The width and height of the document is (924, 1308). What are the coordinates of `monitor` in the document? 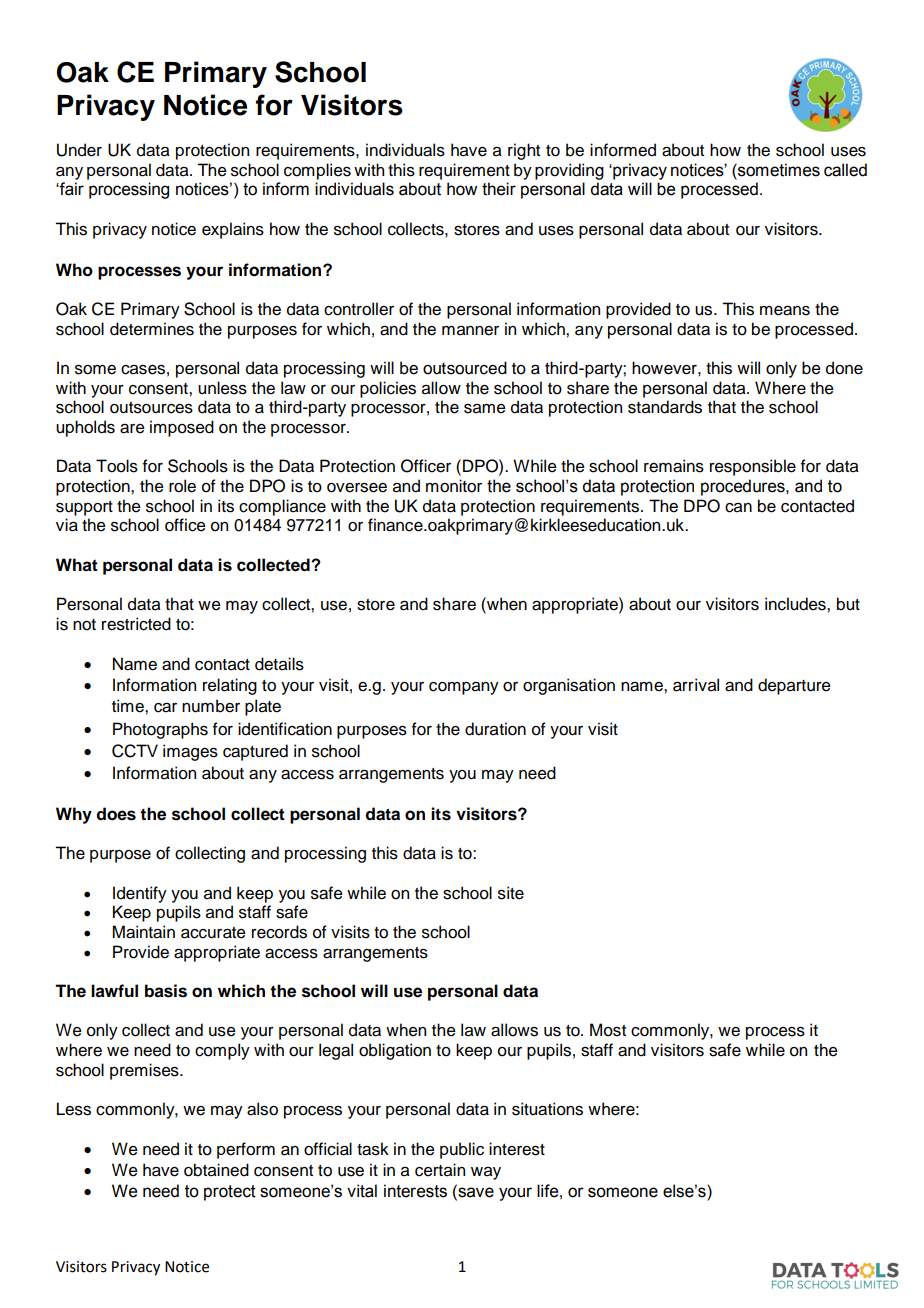 It's located at (454, 486).
